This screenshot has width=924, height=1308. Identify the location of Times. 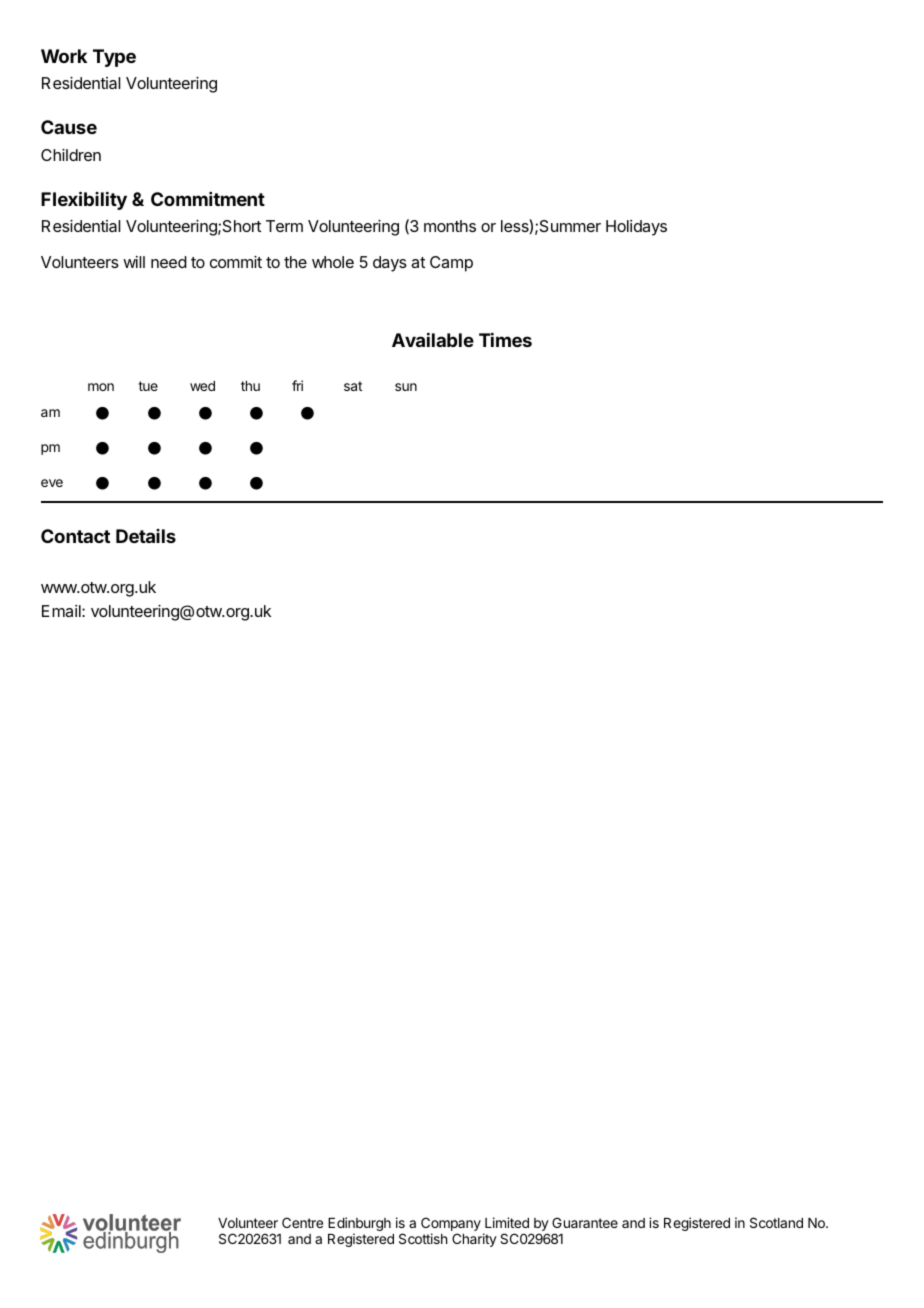
(505, 339).
